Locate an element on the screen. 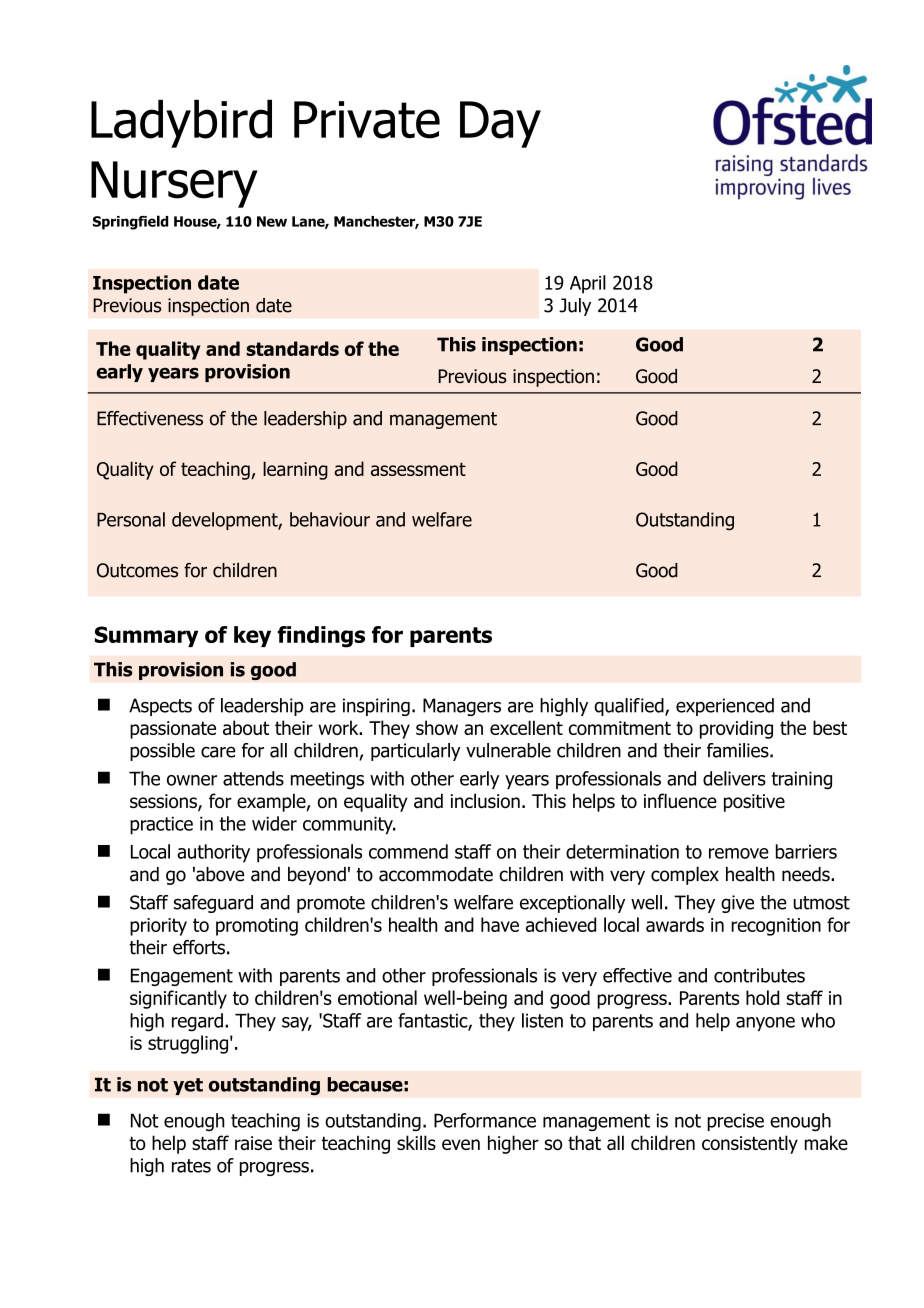 The width and height of the screenshot is (924, 1308). Day is located at coordinates (500, 124).
